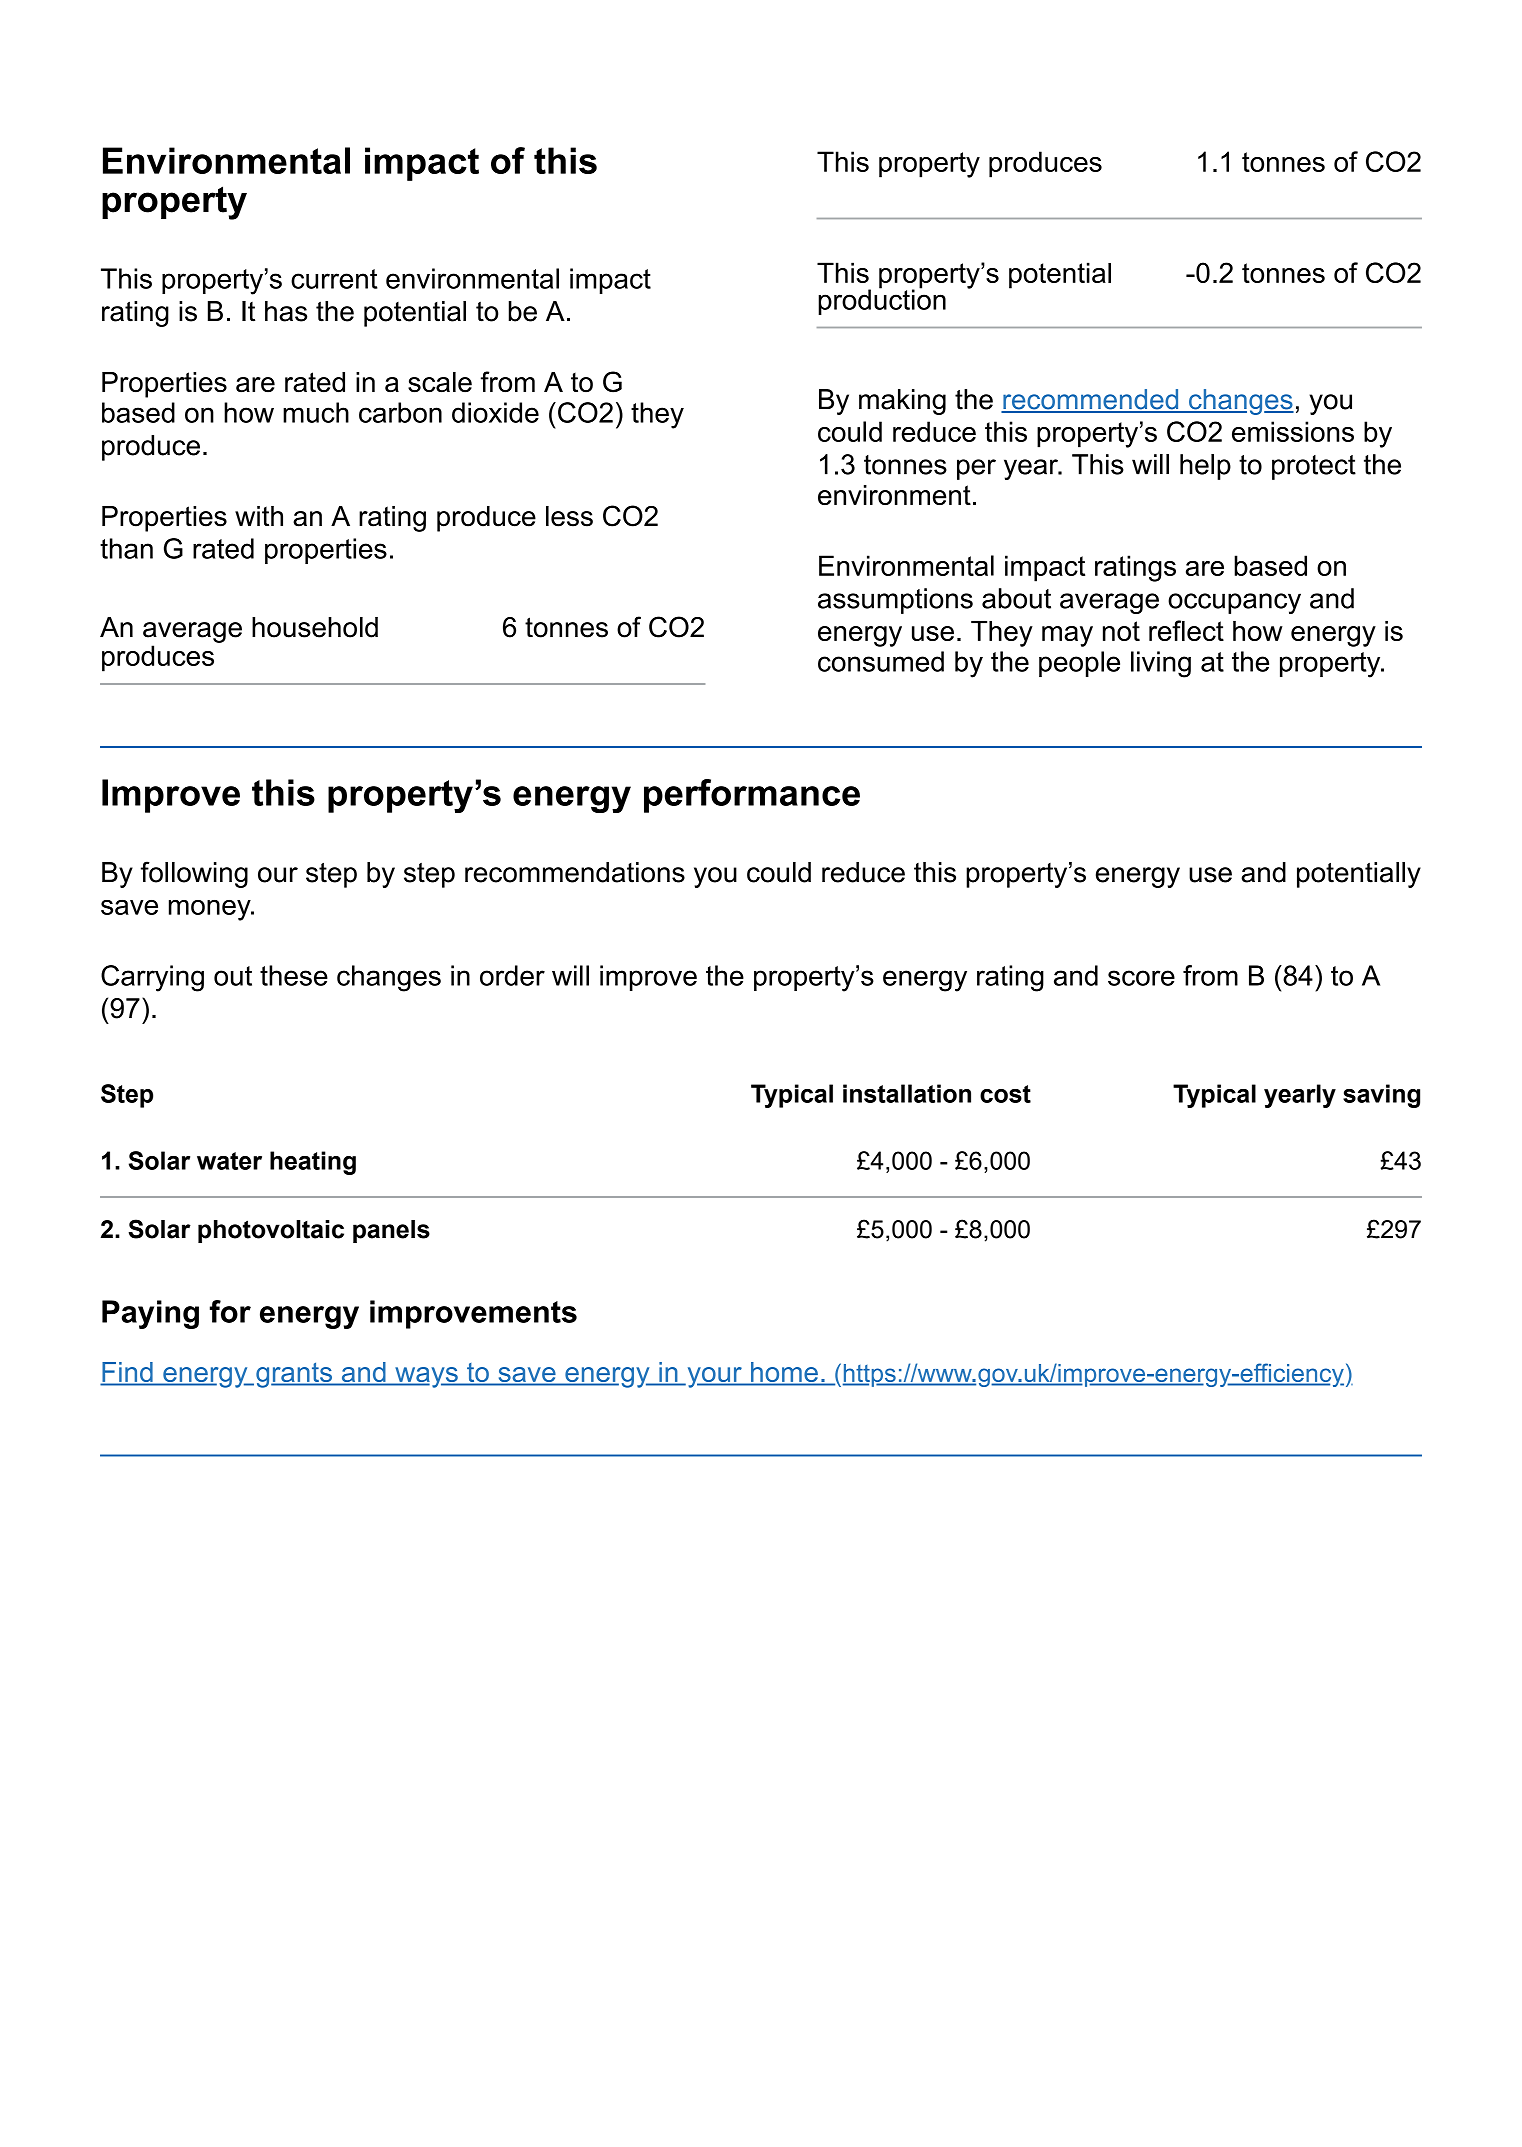  Describe the element at coordinates (295, 1375) in the screenshot. I see `grants` at that location.
